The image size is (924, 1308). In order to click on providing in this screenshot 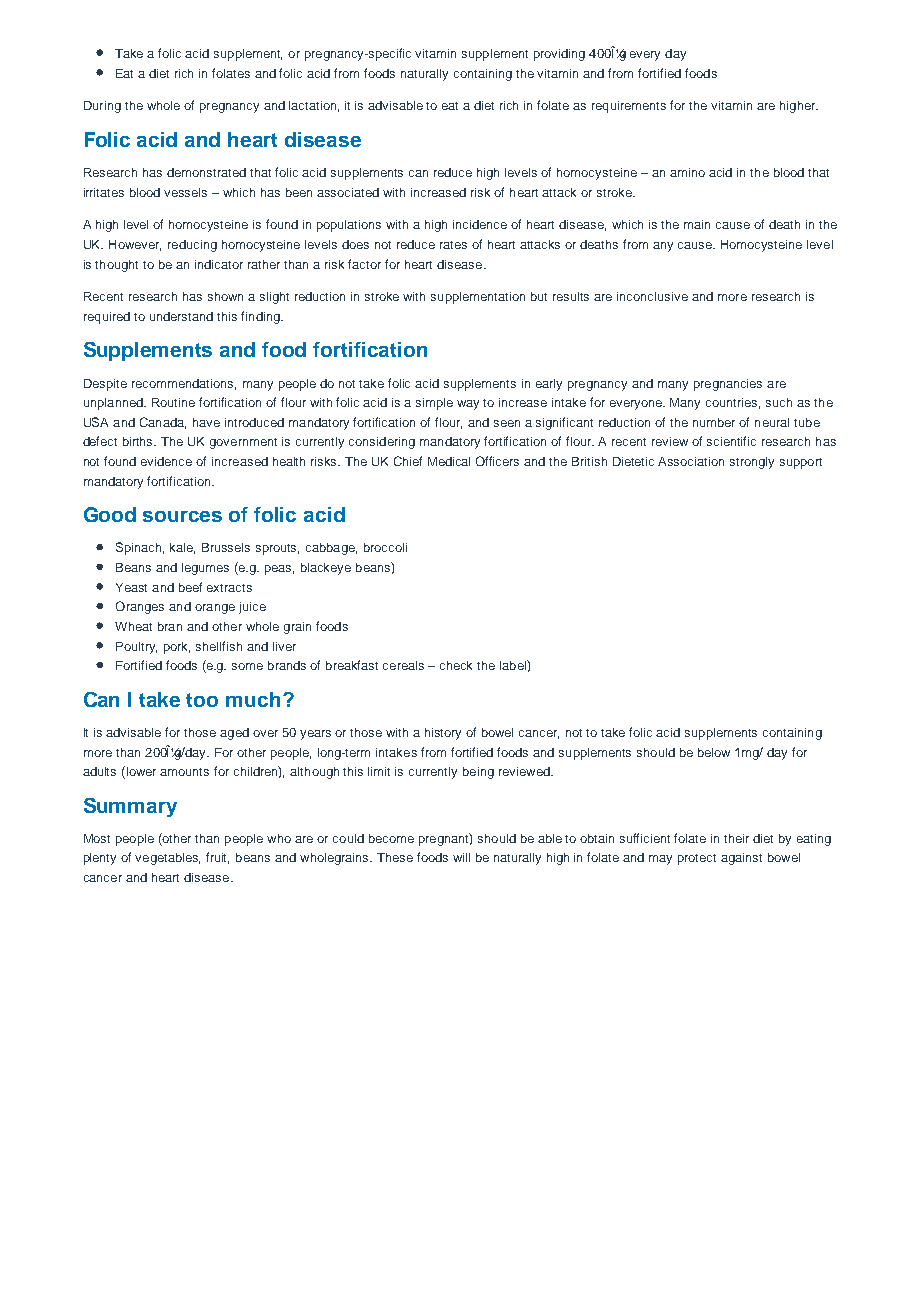, I will do `click(559, 55)`.
